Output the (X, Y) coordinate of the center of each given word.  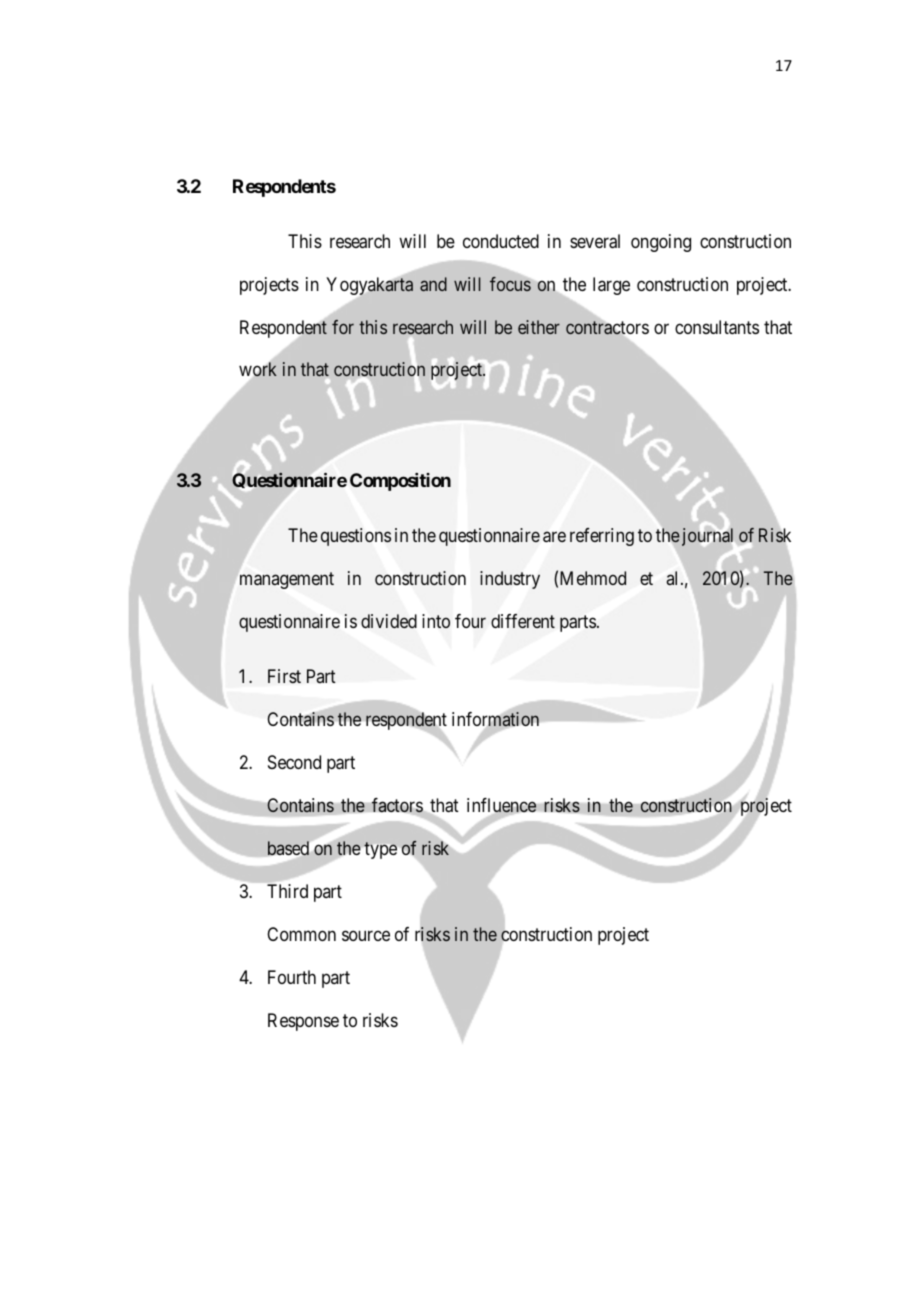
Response (303, 1022)
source (366, 935)
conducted (501, 241)
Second (294, 762)
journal (708, 538)
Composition (400, 482)
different (523, 621)
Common (301, 934)
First (284, 676)
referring (602, 537)
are (554, 537)
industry (510, 580)
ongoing (661, 243)
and (433, 284)
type (380, 850)
